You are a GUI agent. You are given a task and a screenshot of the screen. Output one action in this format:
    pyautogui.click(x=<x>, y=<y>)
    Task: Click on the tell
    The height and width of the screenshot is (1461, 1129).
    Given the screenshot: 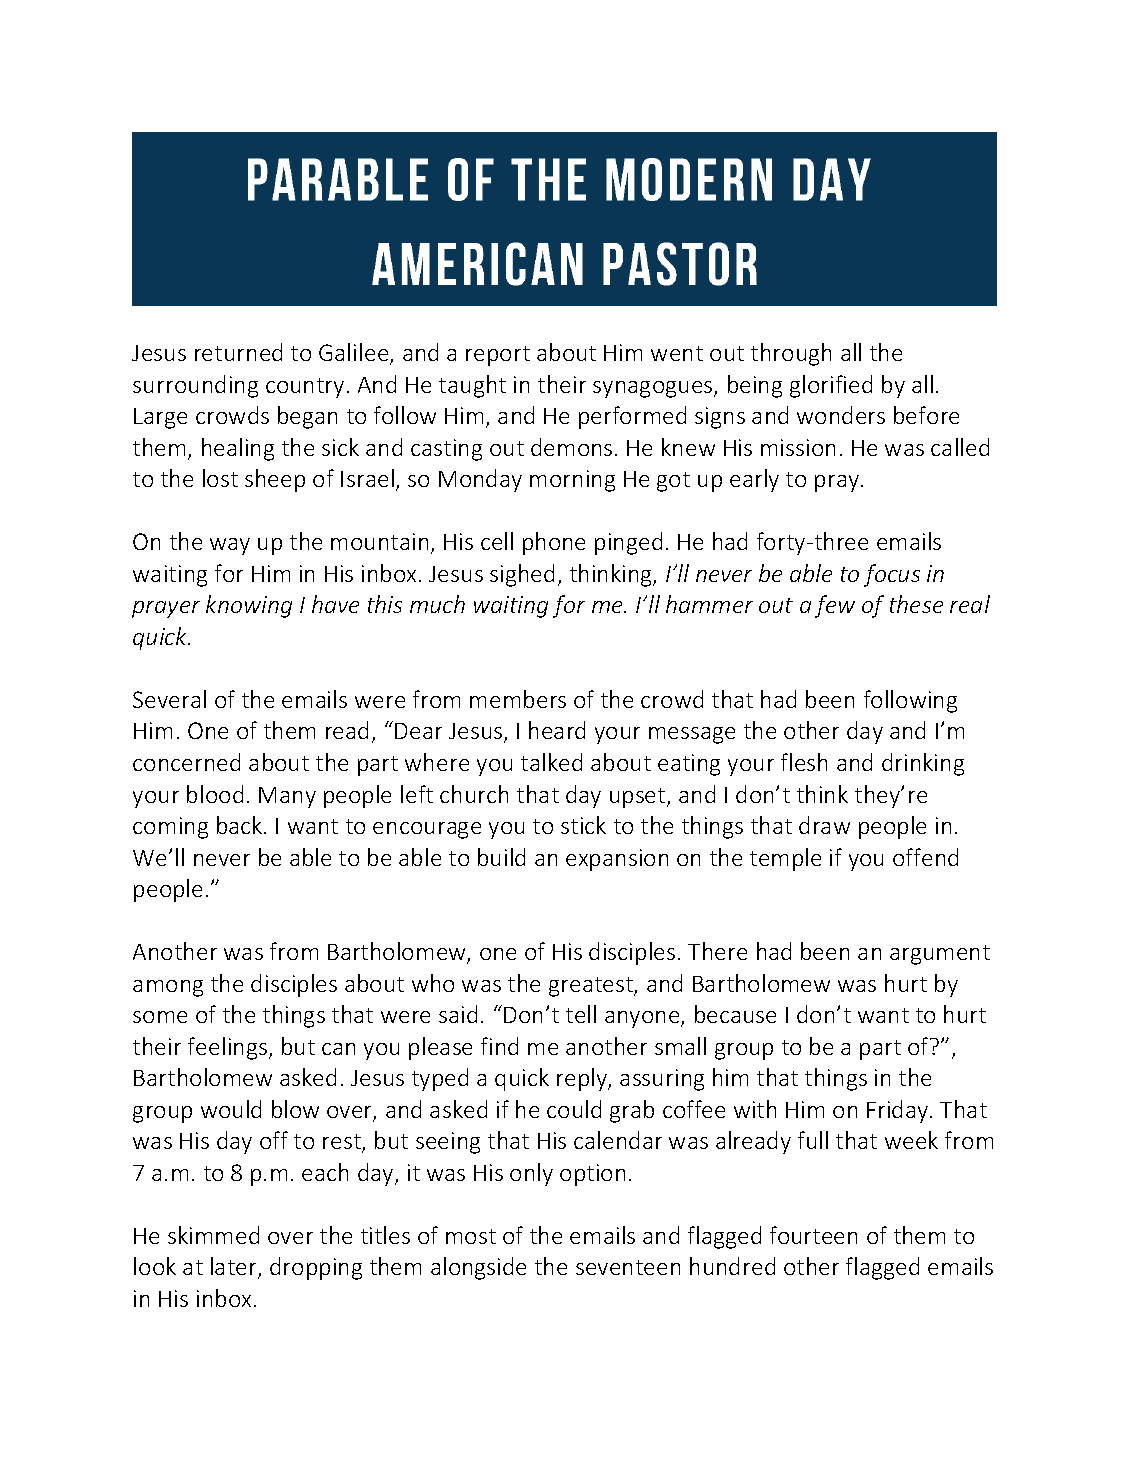 What is the action you would take?
    pyautogui.click(x=581, y=1014)
